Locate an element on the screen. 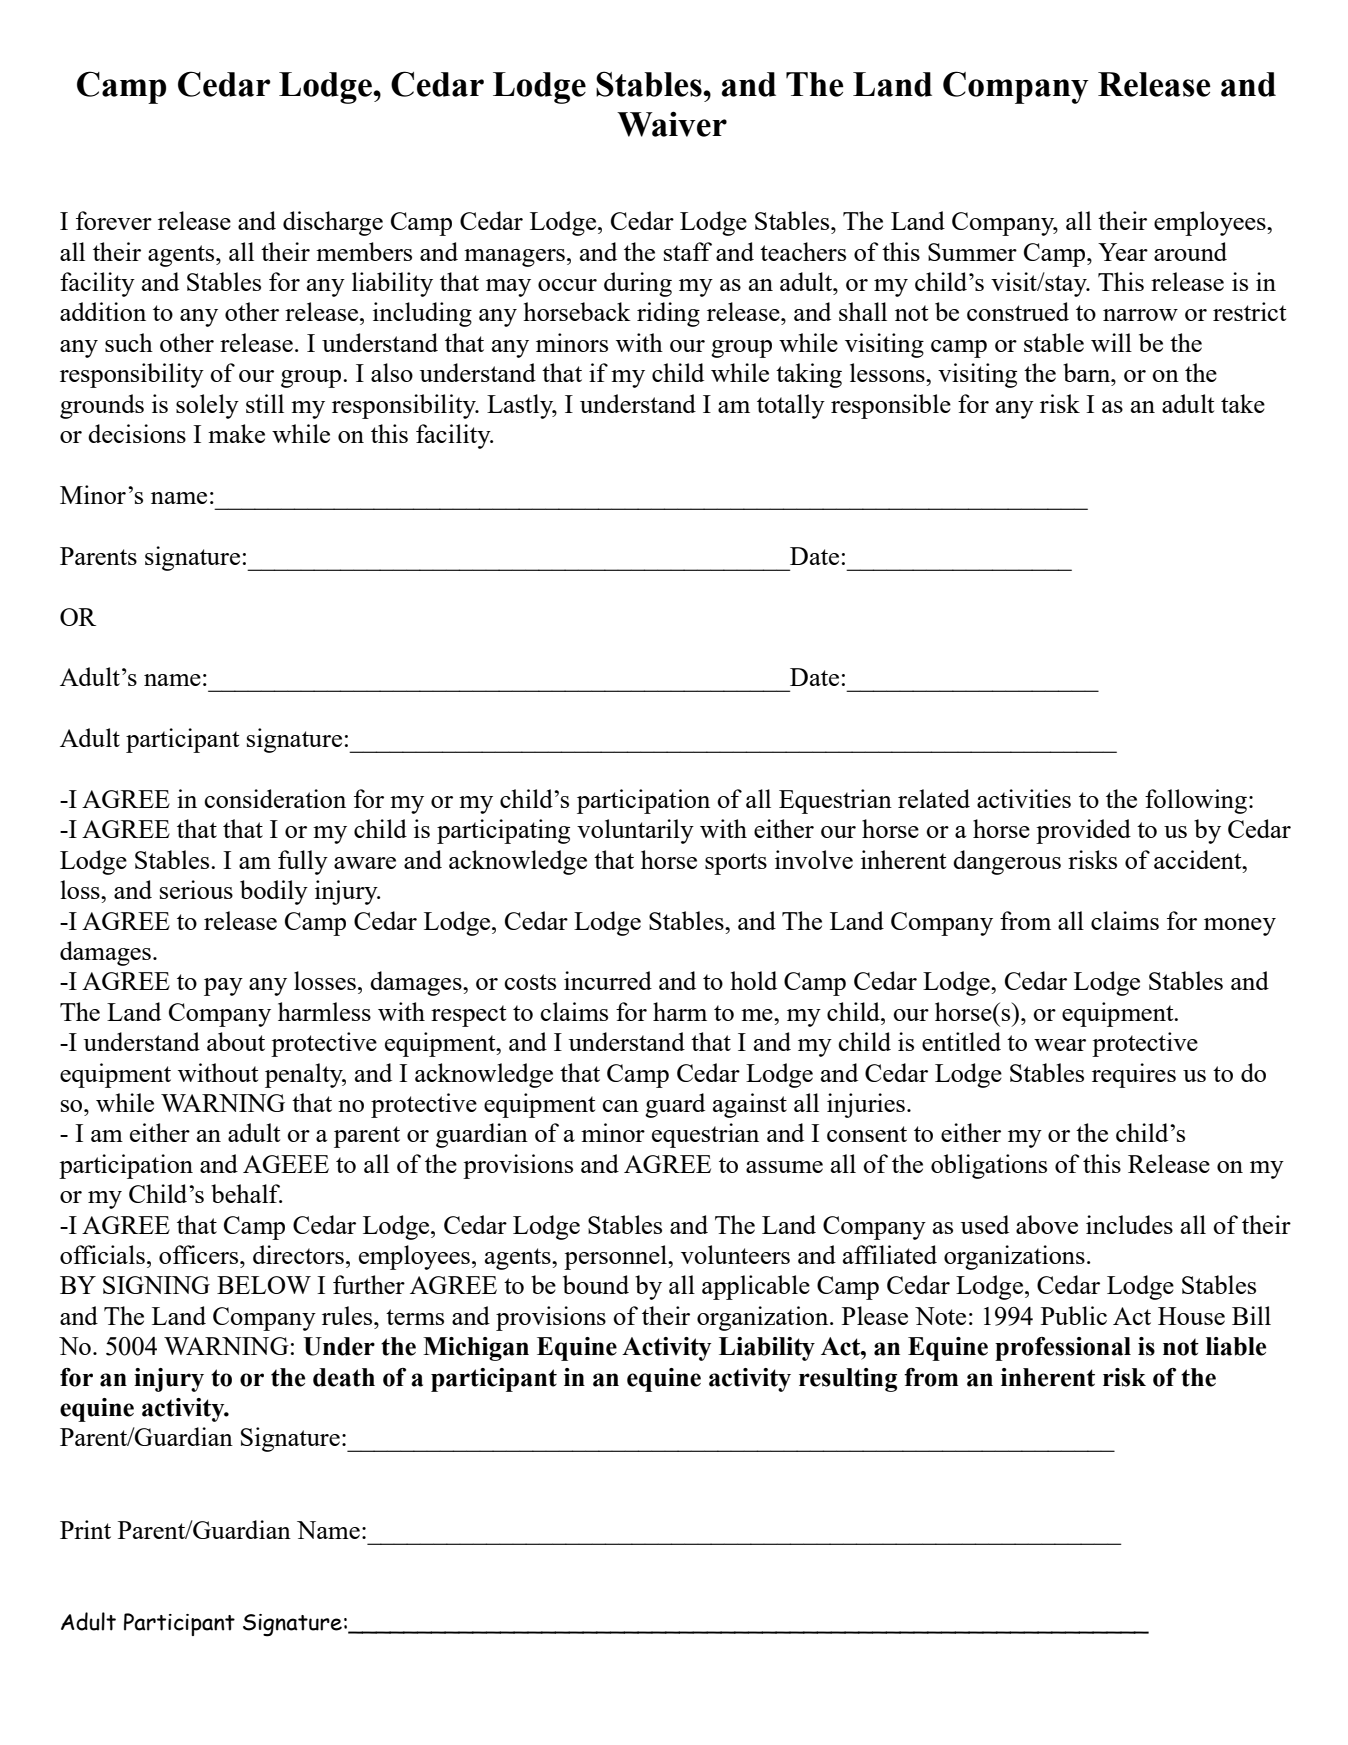 The height and width of the screenshot is (1745, 1348). Waiver is located at coordinates (672, 124).
